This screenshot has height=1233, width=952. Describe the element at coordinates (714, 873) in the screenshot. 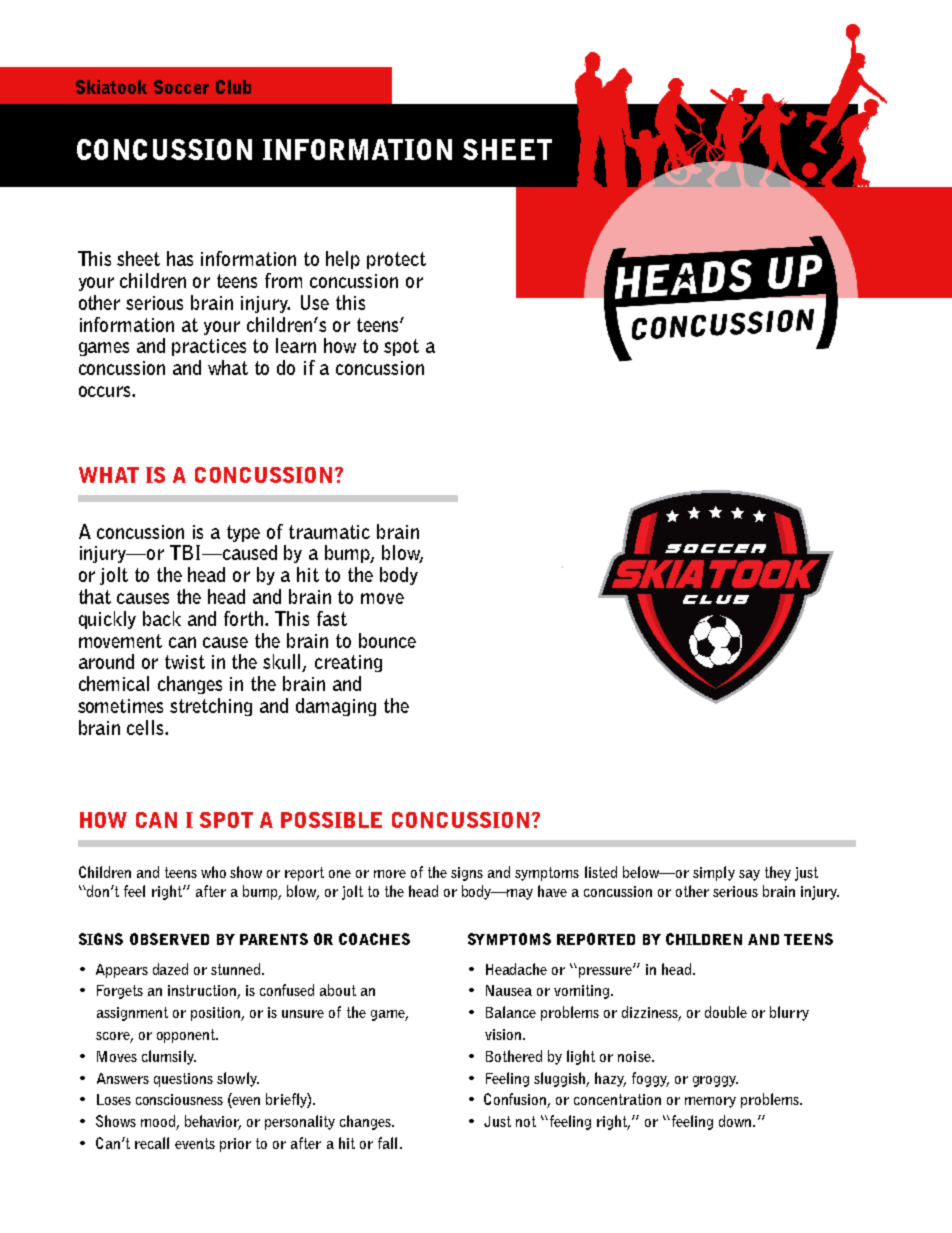

I see `simply` at that location.
